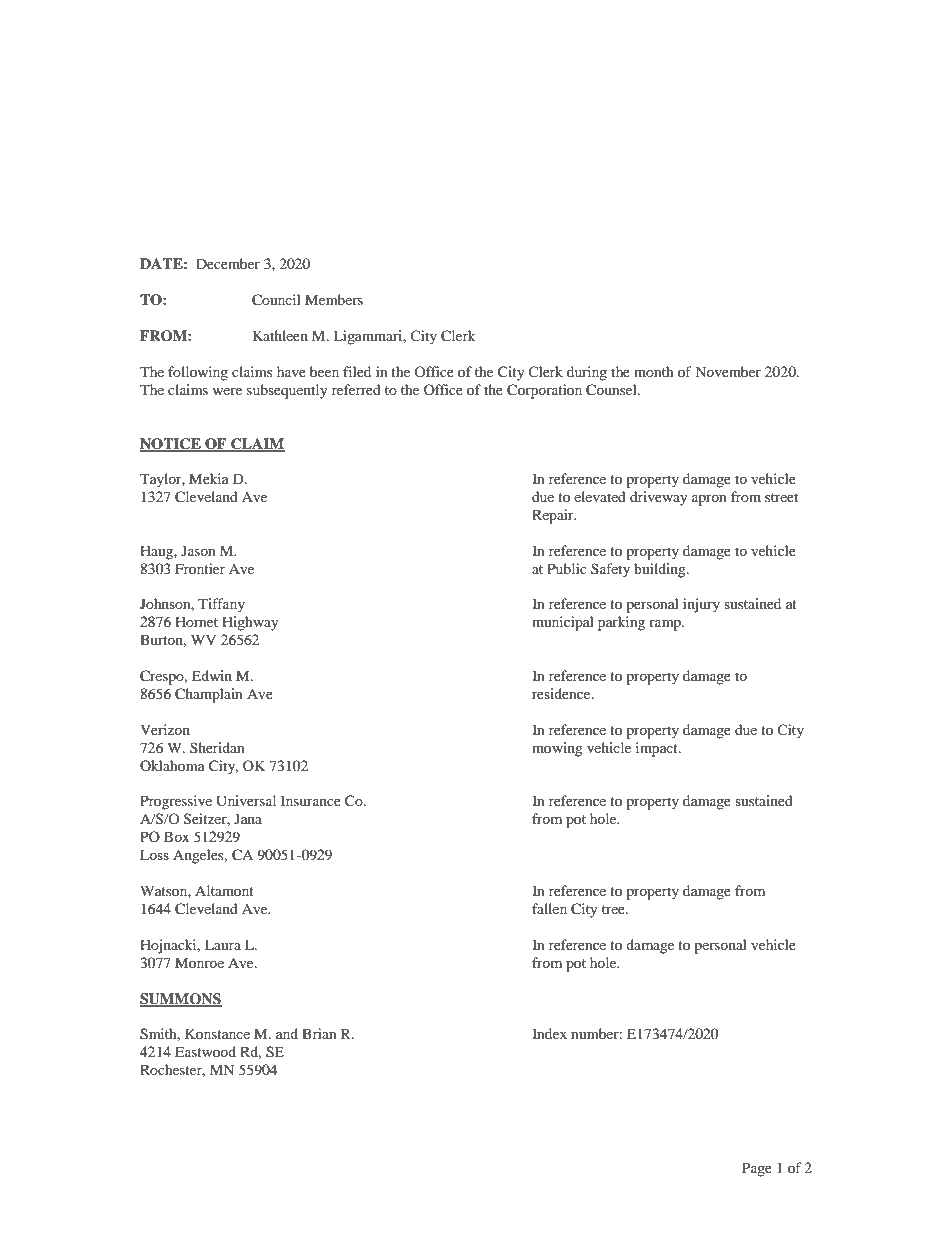  I want to click on mowing, so click(557, 749).
